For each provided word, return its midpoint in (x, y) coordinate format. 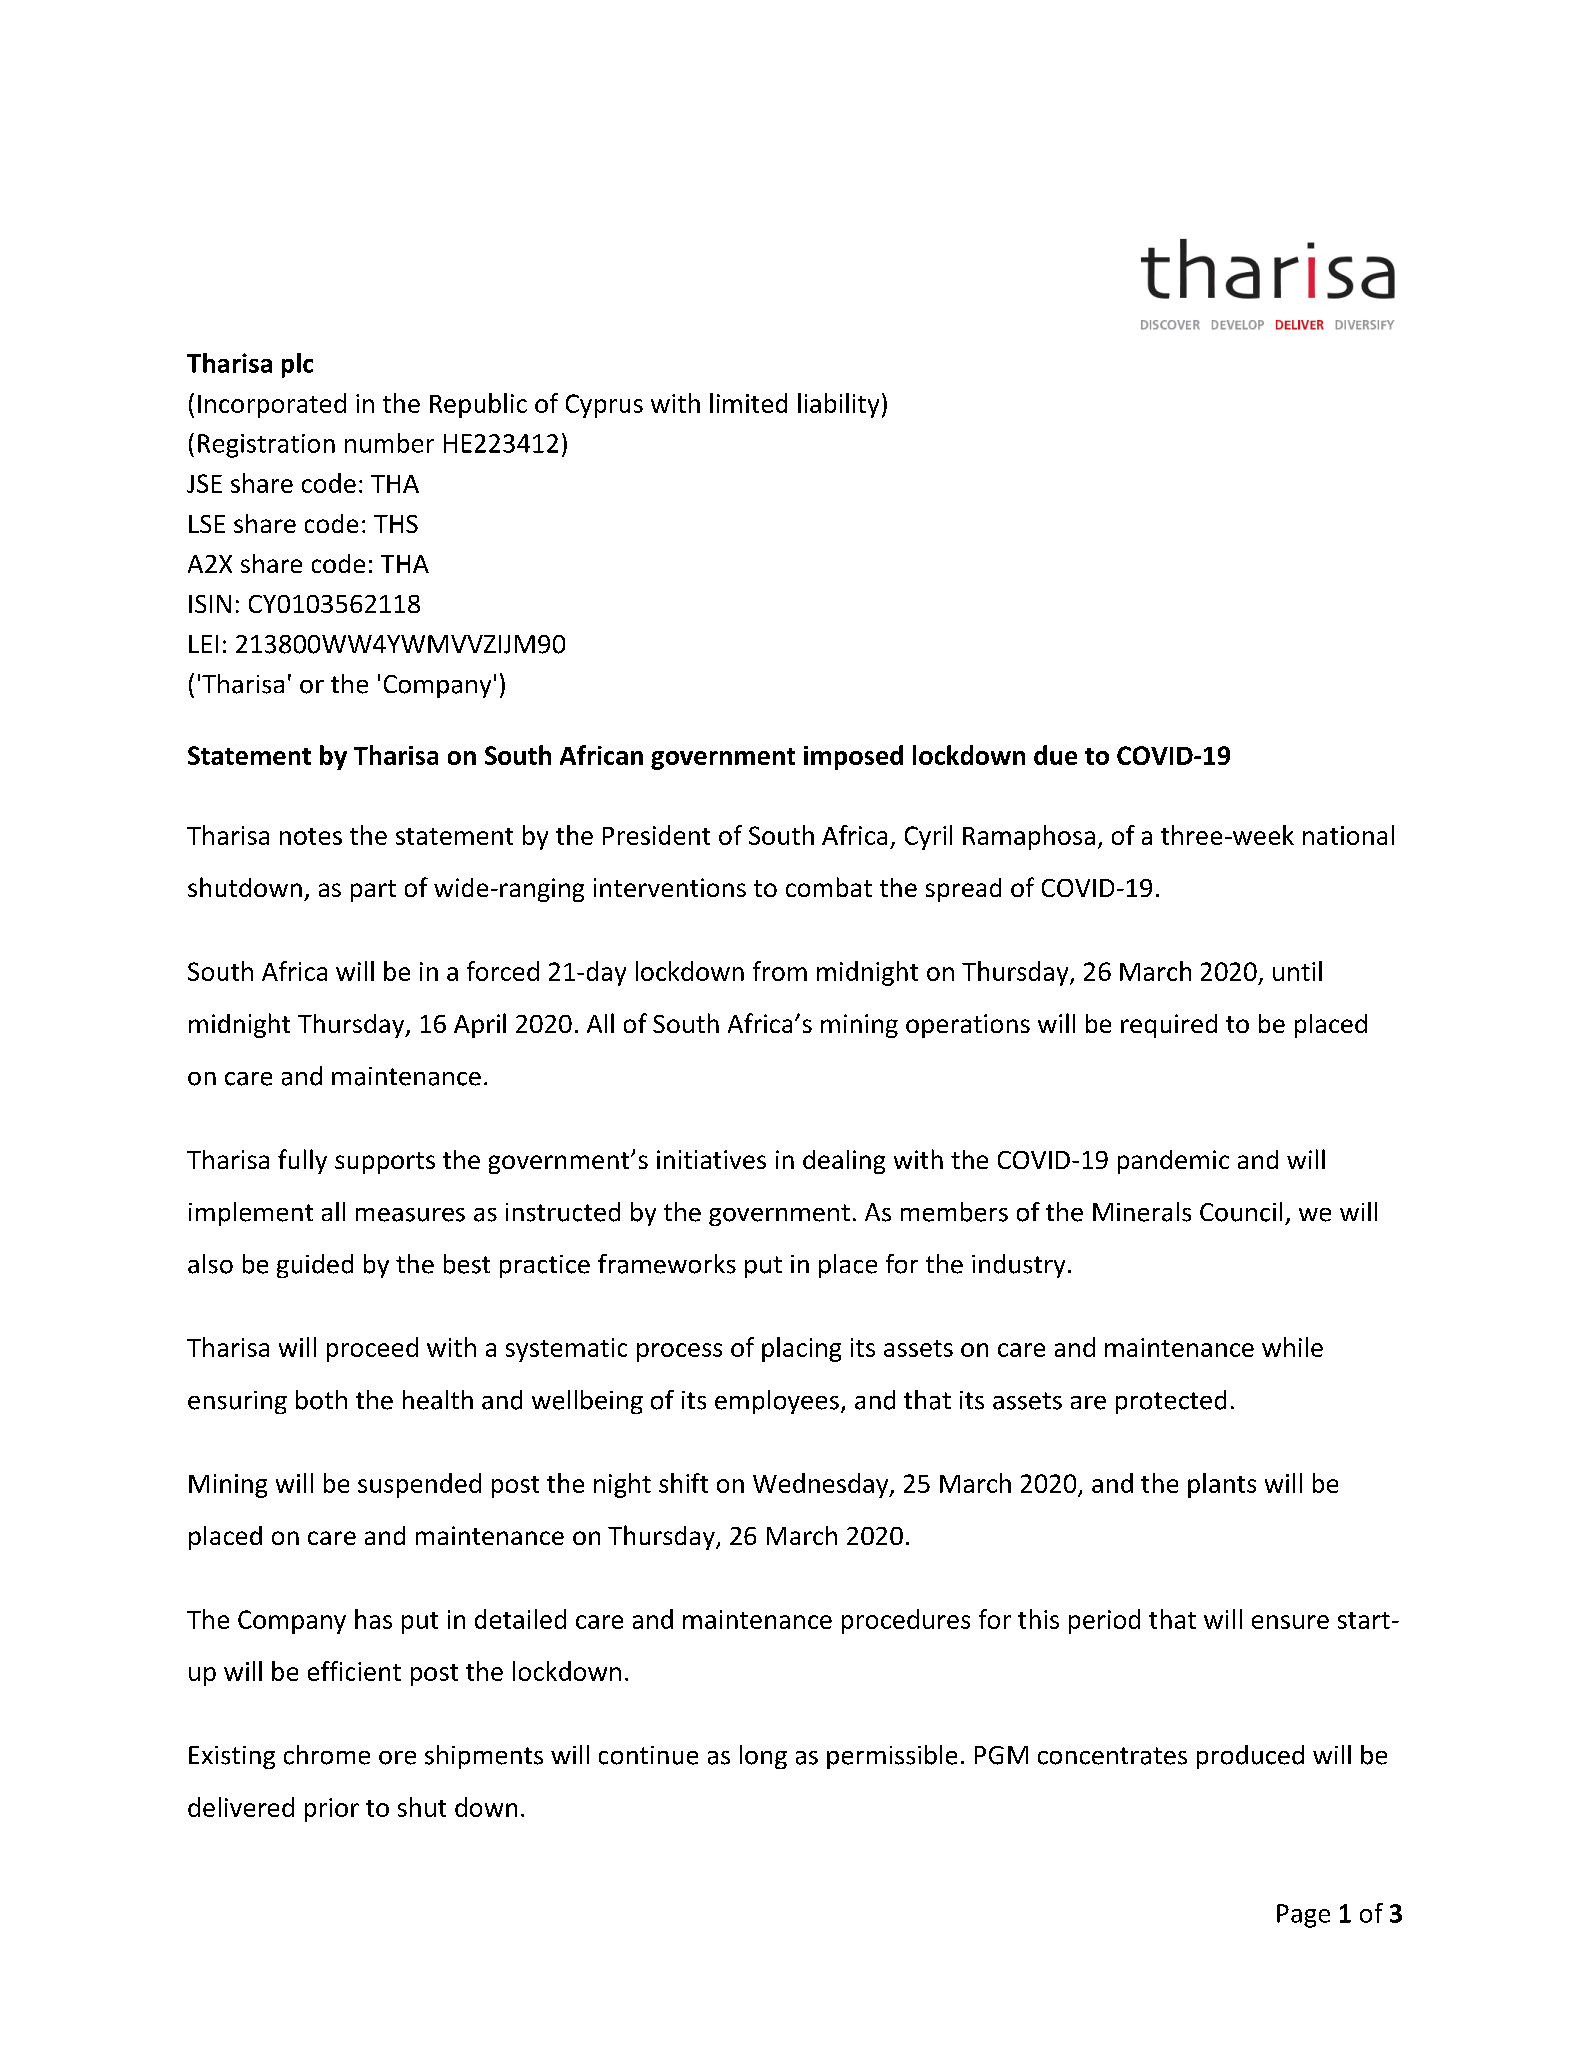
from (780, 971)
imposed (853, 757)
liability (838, 405)
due (1055, 755)
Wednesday (822, 1485)
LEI (203, 644)
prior (332, 1810)
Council (1241, 1212)
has (373, 1619)
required (1169, 1026)
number (389, 443)
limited (748, 403)
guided (315, 1266)
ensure (1290, 1622)
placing (801, 1349)
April (480, 1025)
